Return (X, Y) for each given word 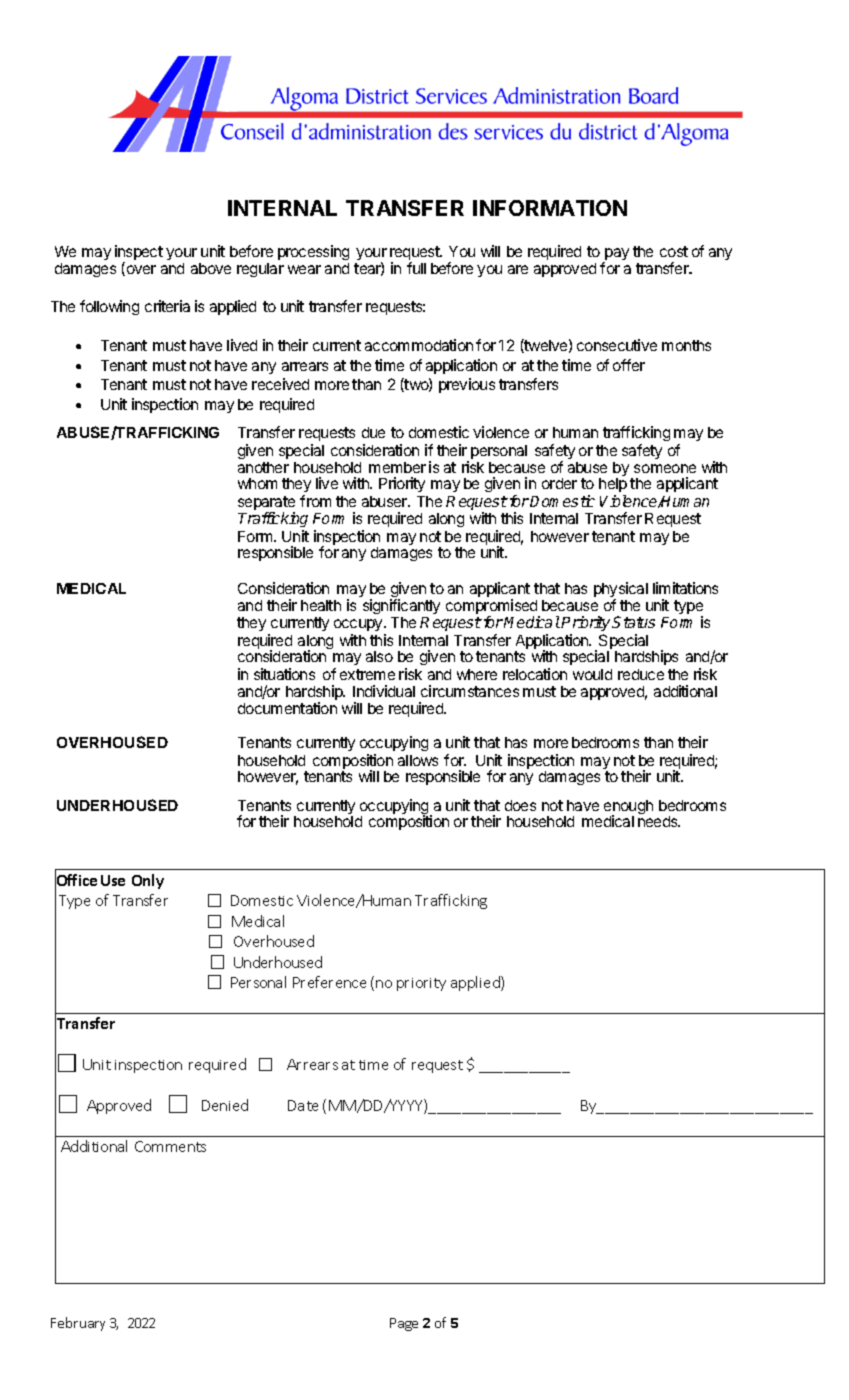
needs (659, 821)
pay (616, 255)
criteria (167, 306)
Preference (329, 982)
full (416, 268)
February (78, 1324)
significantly (401, 608)
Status (633, 622)
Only (148, 881)
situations (284, 674)
